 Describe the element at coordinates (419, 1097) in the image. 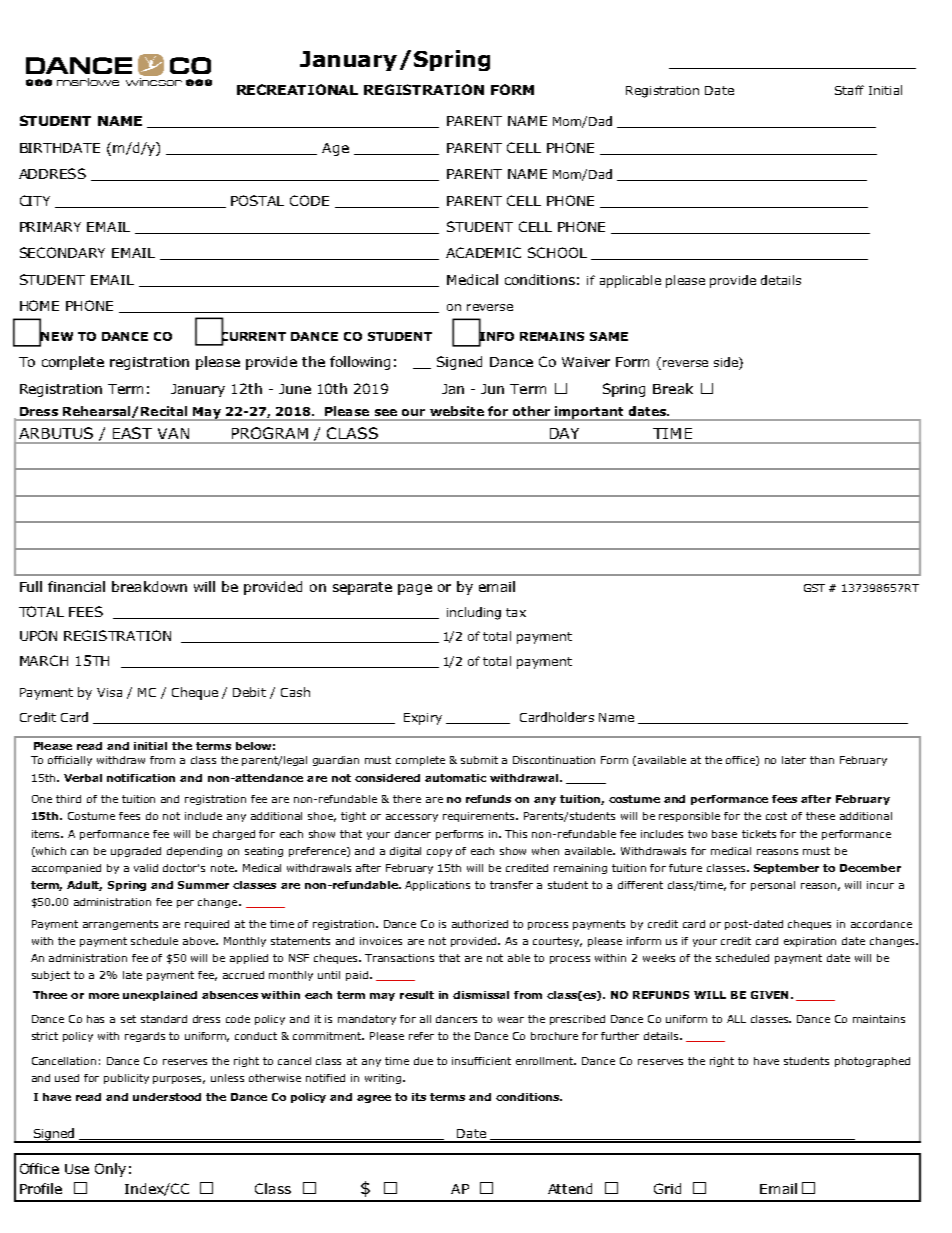

I see `its` at that location.
